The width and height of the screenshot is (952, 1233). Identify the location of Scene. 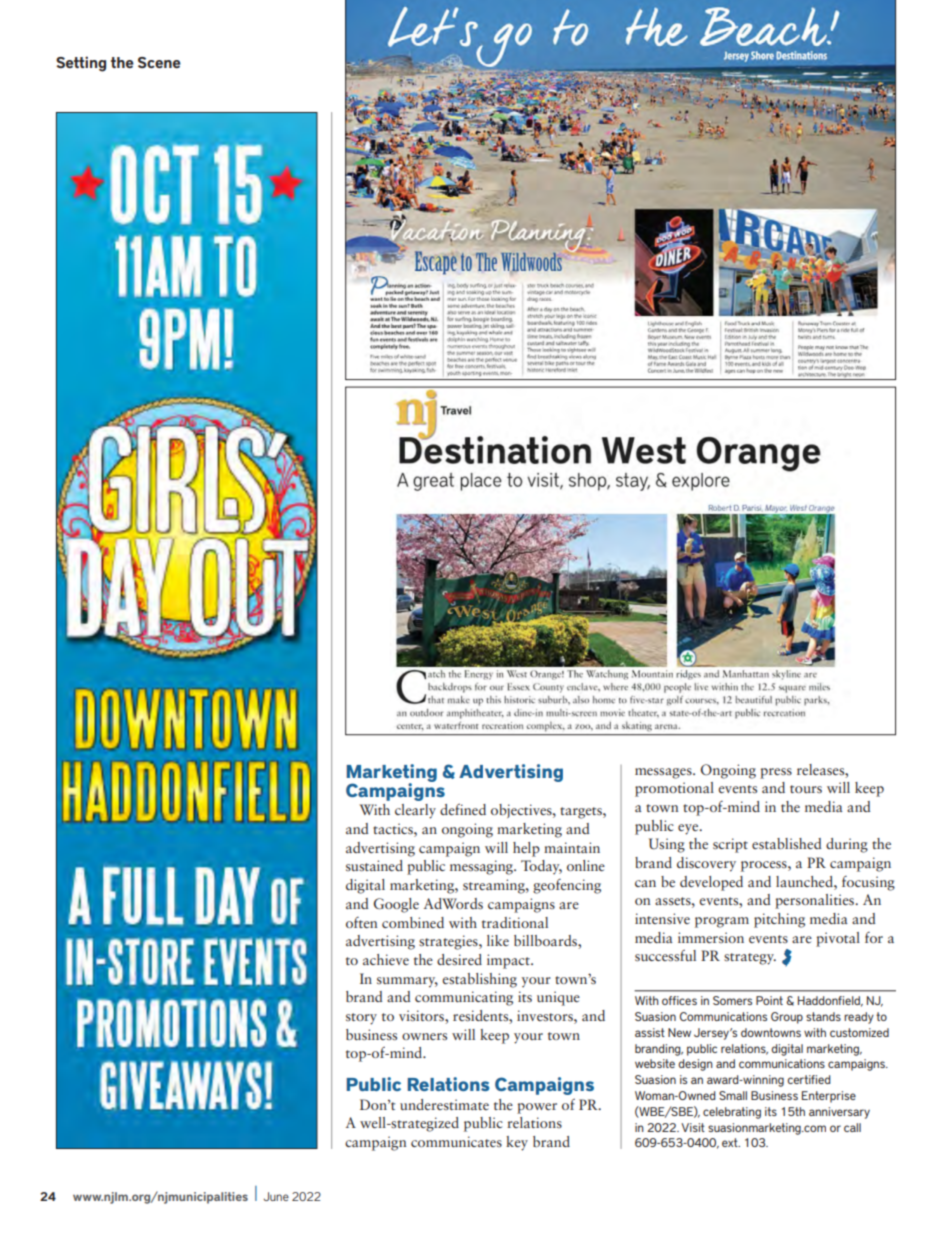
(159, 62).
